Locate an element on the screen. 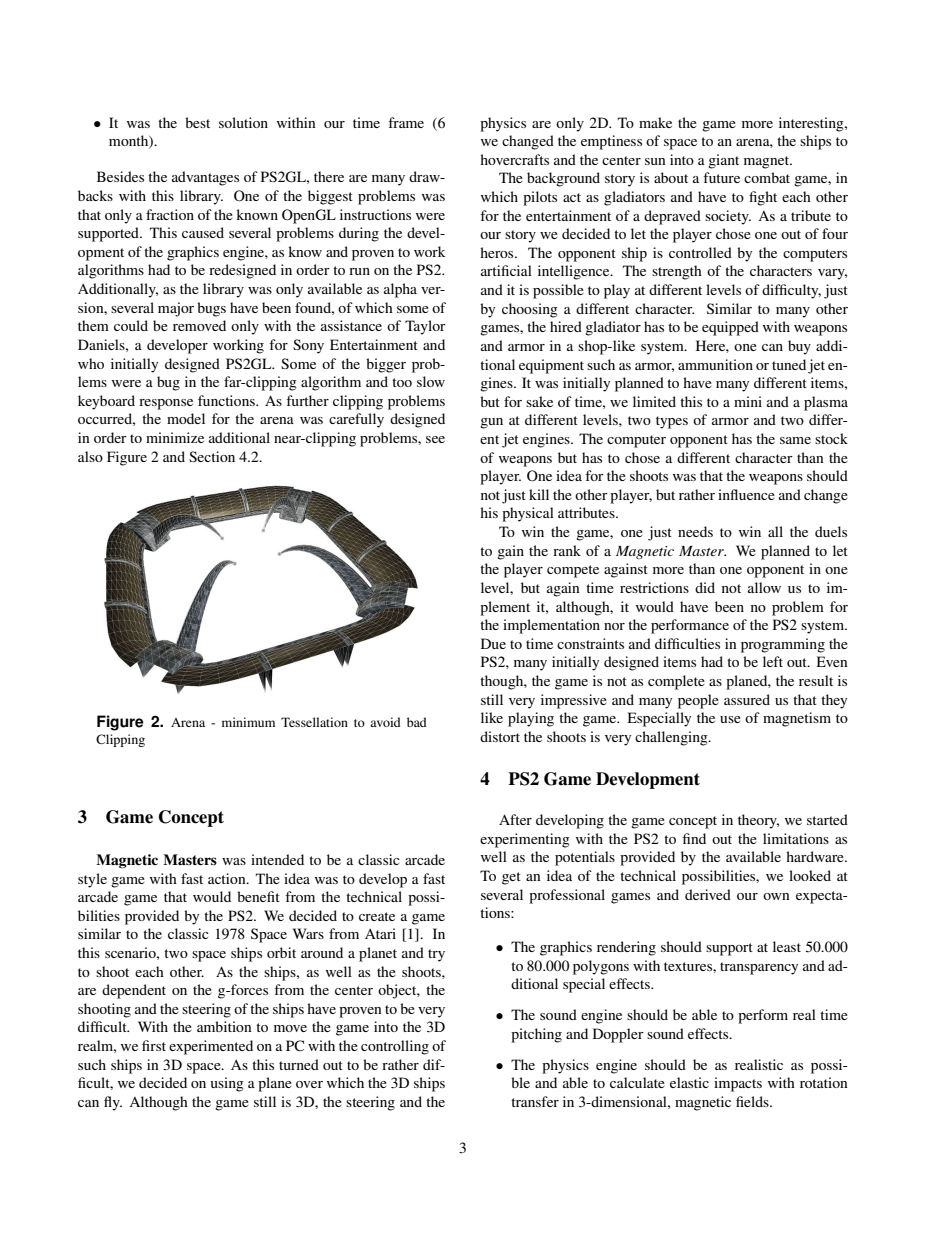 The height and width of the screenshot is (1233, 952). find is located at coordinates (694, 838).
